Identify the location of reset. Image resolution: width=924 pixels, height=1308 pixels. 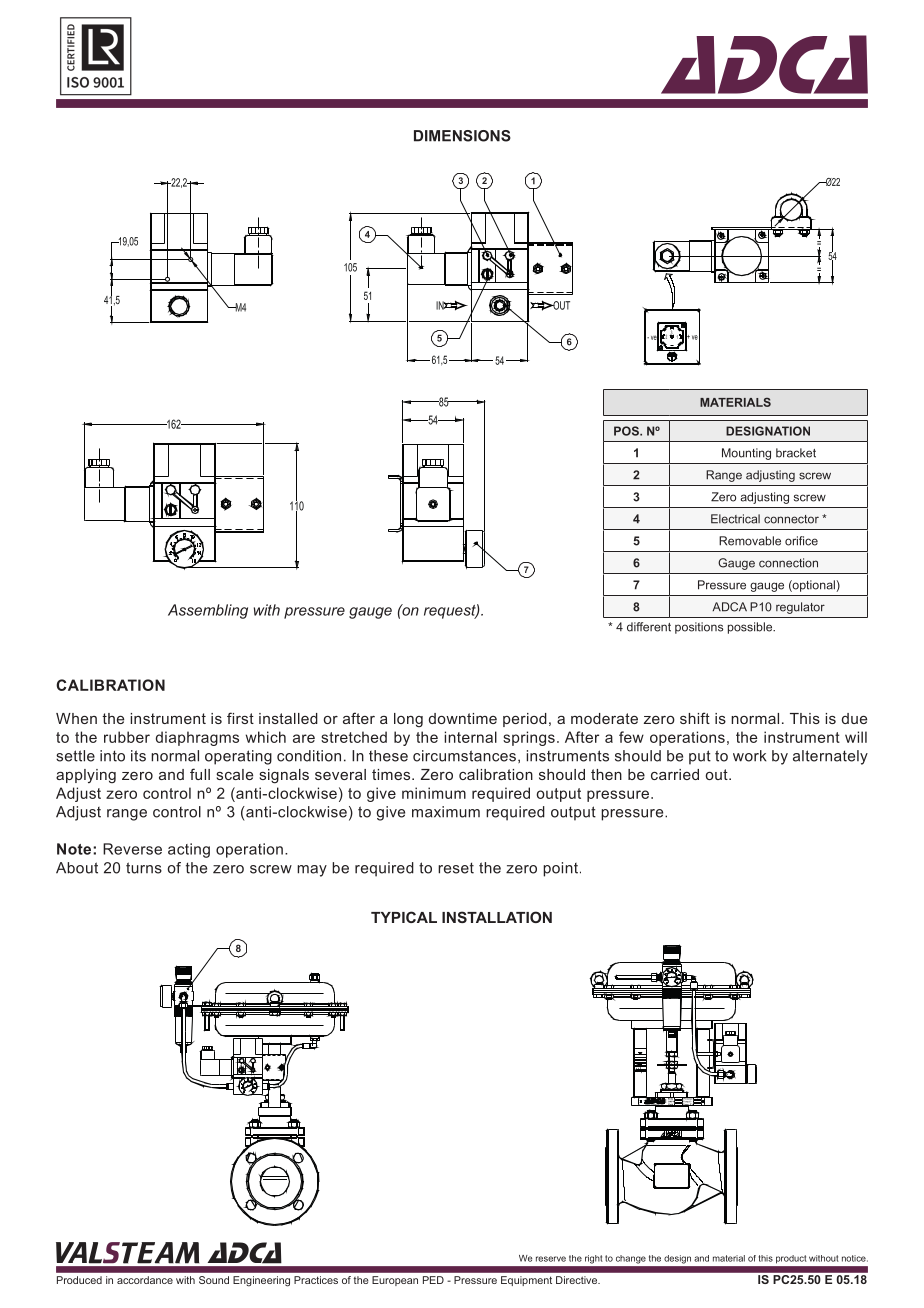
(456, 868).
